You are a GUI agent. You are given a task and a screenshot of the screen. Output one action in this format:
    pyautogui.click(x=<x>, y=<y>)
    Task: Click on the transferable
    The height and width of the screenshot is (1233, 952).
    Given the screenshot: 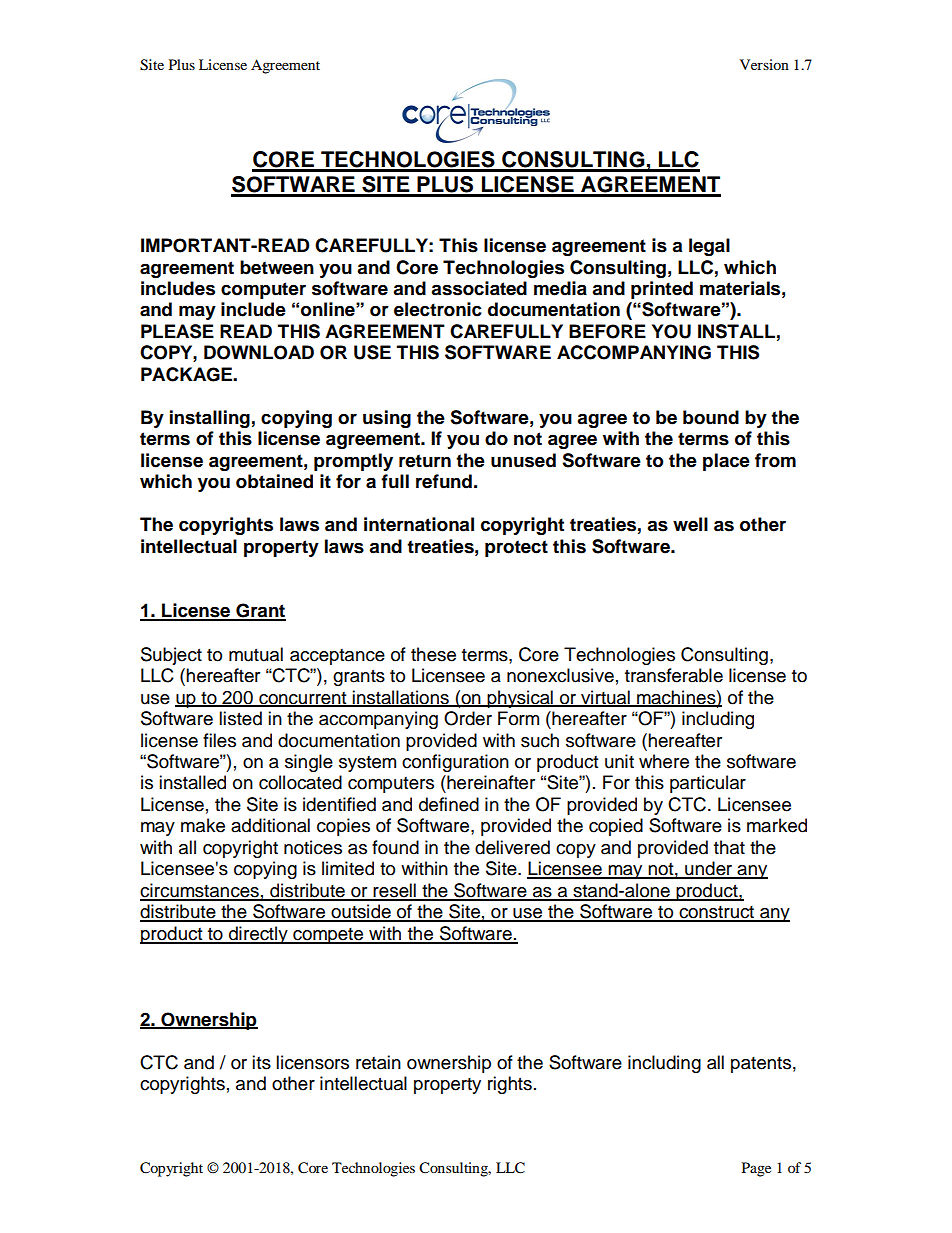 What is the action you would take?
    pyautogui.click(x=674, y=675)
